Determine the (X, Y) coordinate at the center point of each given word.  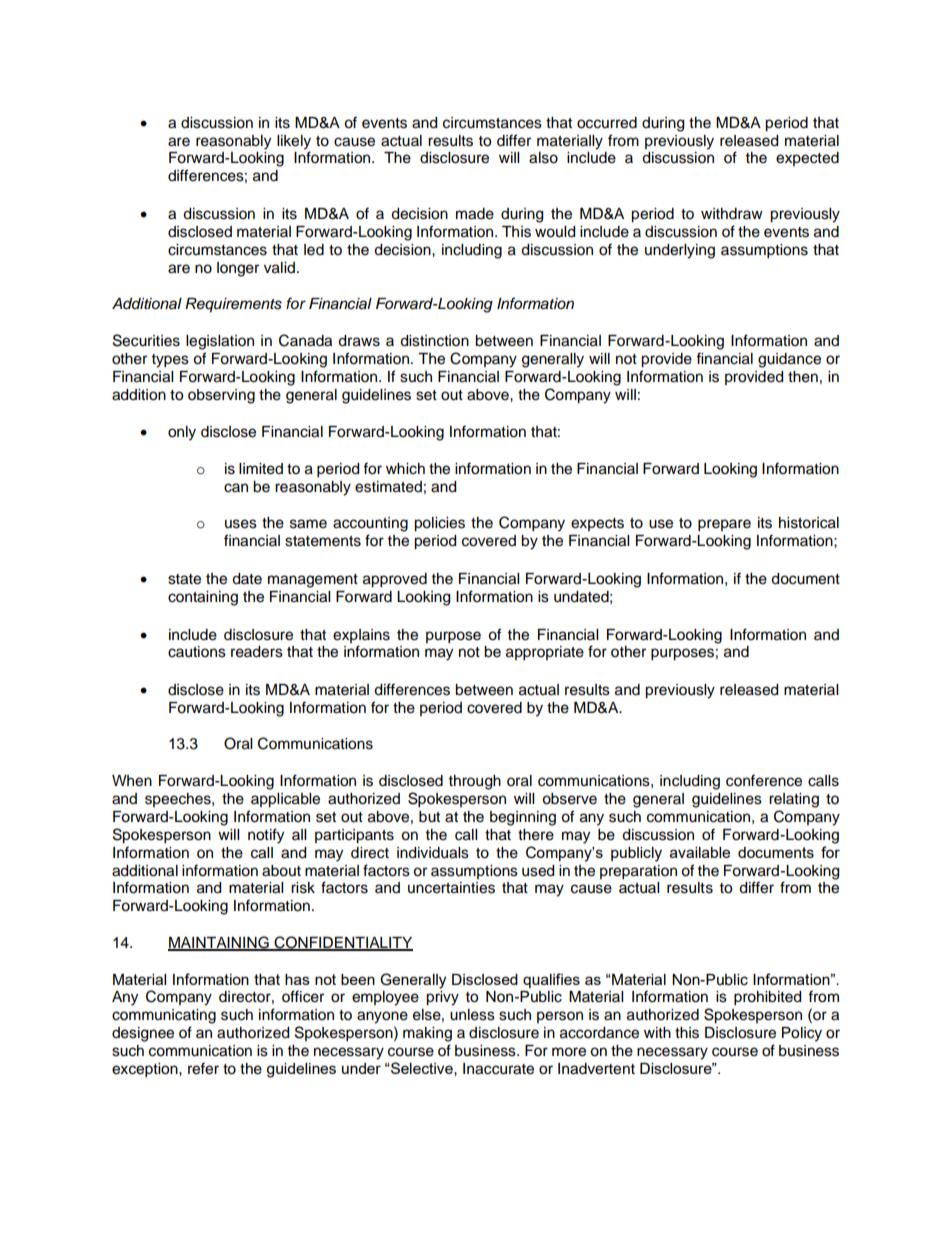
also (543, 158)
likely (294, 142)
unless (472, 1015)
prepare (724, 525)
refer (203, 1068)
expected (807, 159)
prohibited (767, 998)
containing (203, 598)
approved (395, 580)
